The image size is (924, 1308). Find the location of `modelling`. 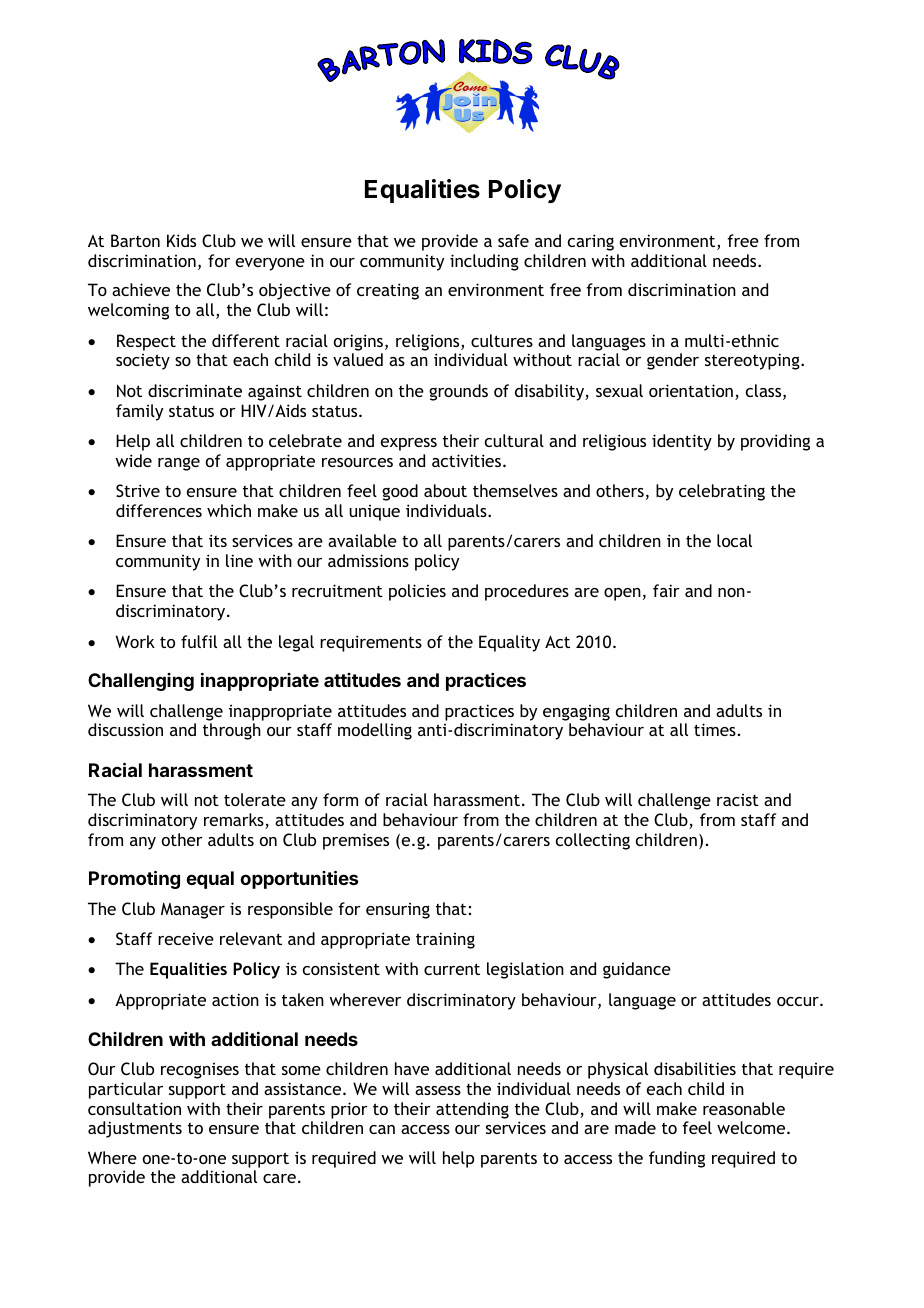

modelling is located at coordinates (375, 731).
